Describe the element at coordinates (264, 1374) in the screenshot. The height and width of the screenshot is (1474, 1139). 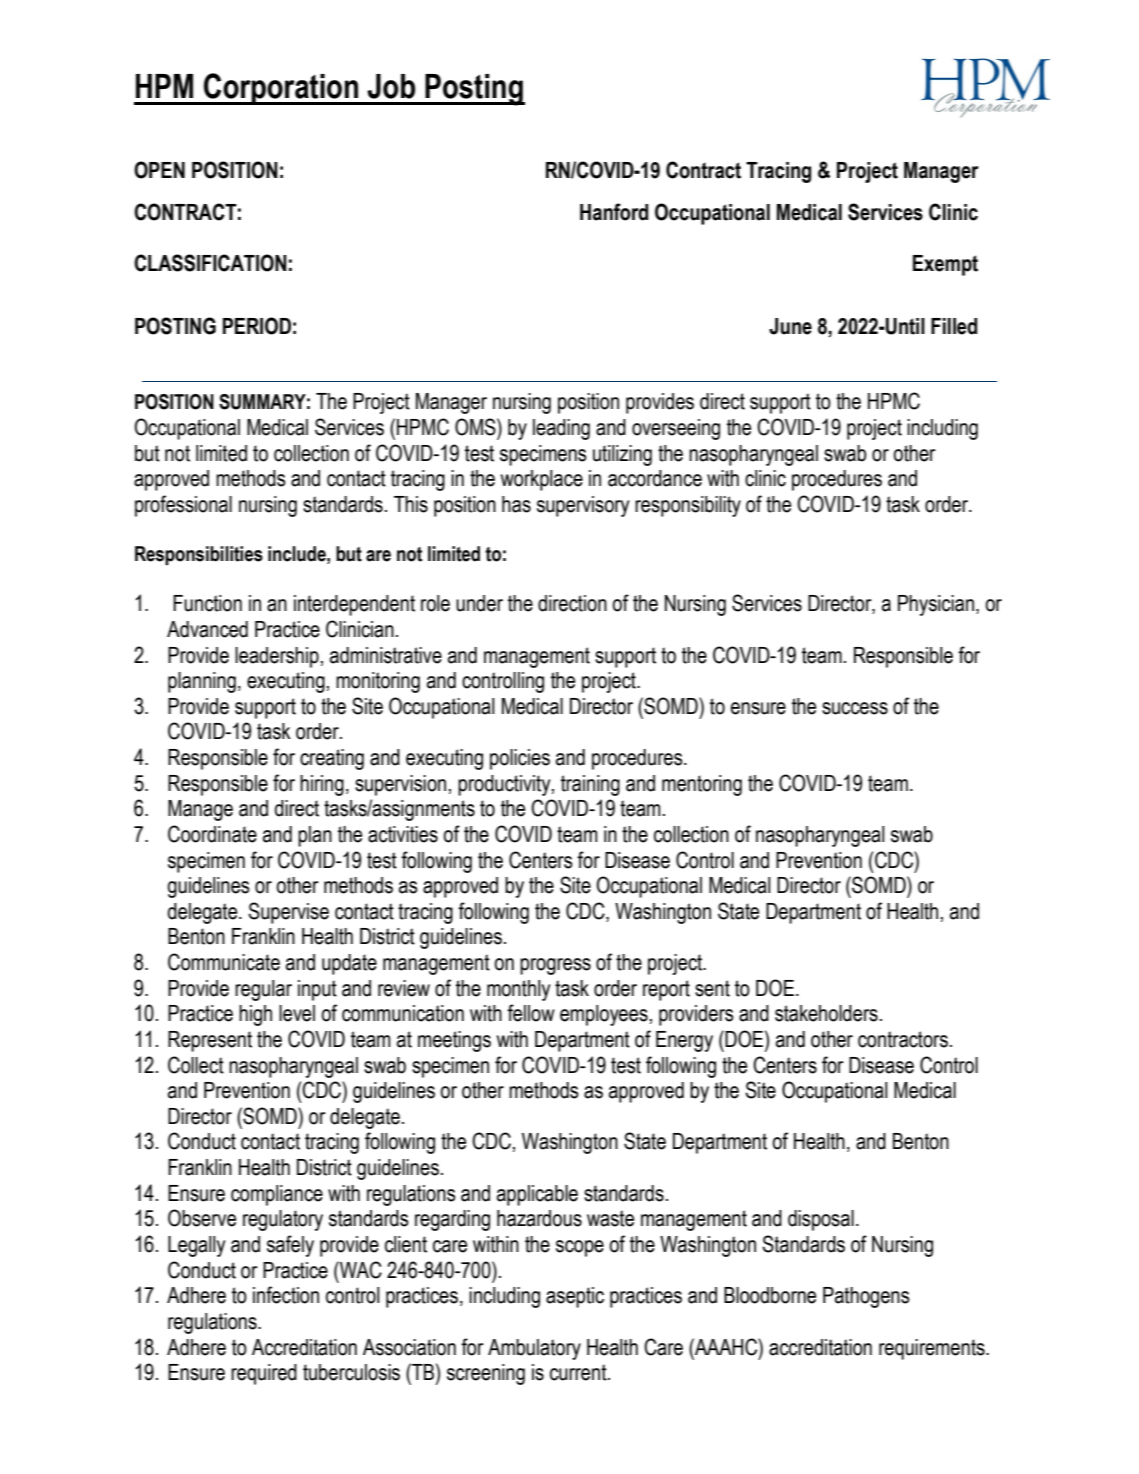
I see `required` at that location.
